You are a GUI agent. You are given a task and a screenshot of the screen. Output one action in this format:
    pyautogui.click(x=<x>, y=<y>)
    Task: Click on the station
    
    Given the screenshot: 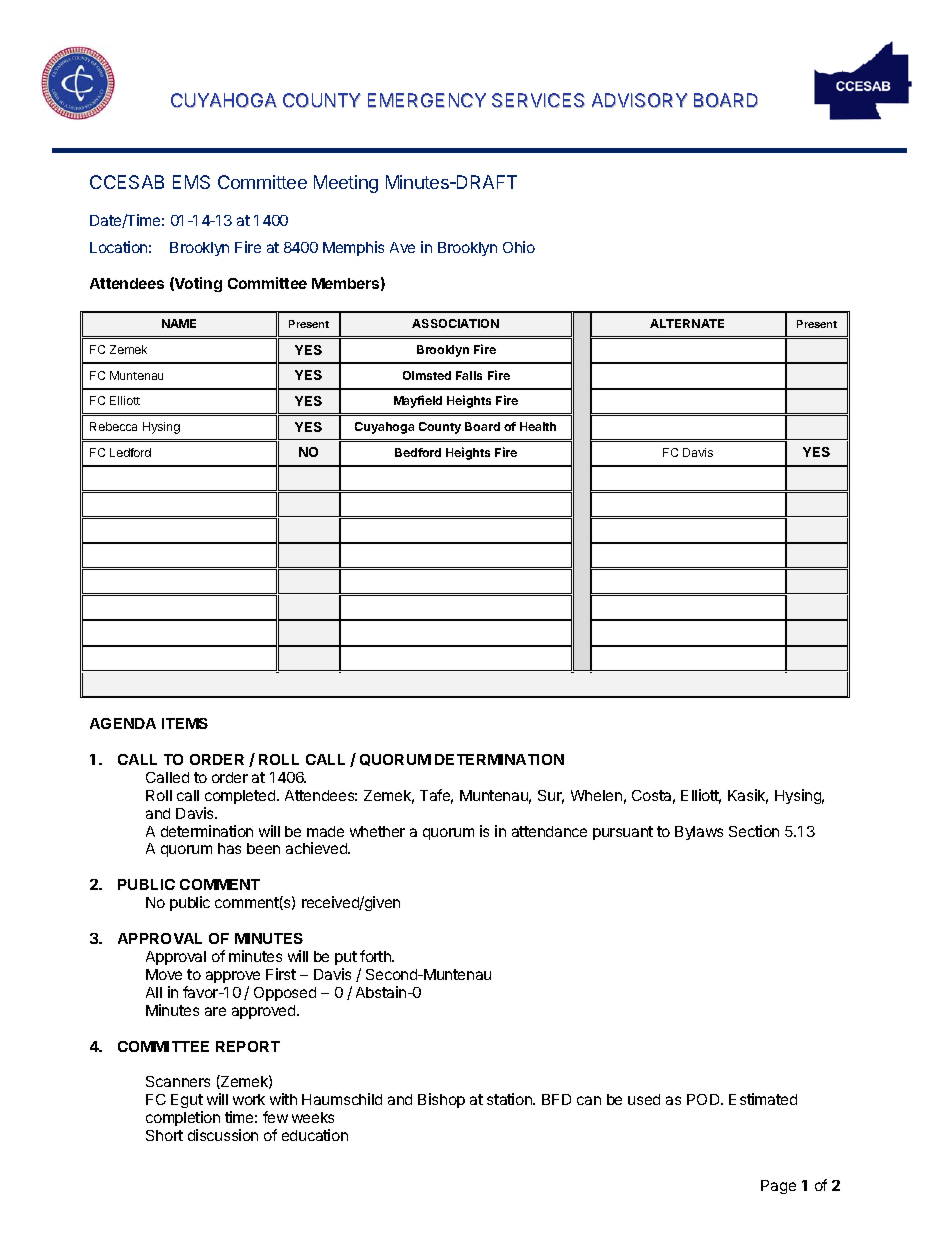 What is the action you would take?
    pyautogui.click(x=510, y=1099)
